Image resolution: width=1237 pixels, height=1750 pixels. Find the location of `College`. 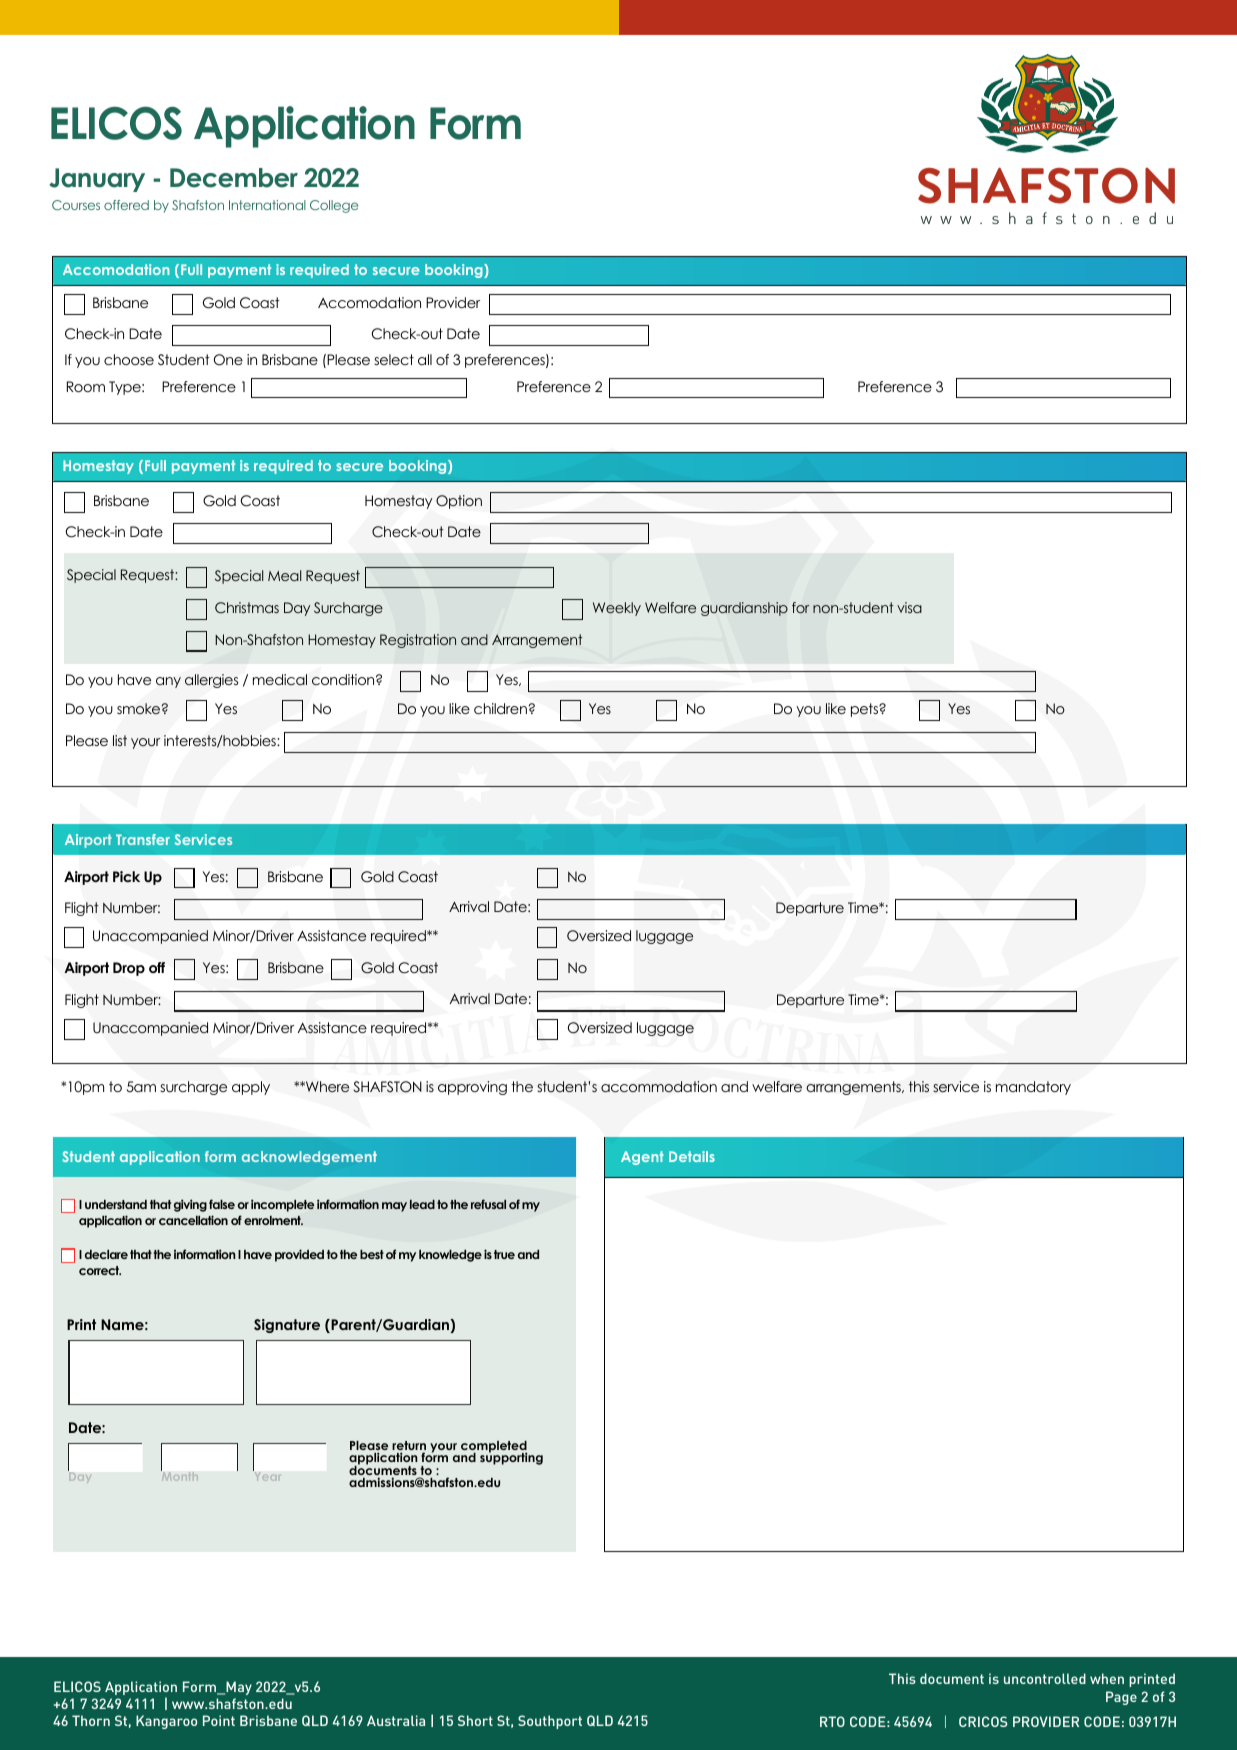

College is located at coordinates (334, 206).
